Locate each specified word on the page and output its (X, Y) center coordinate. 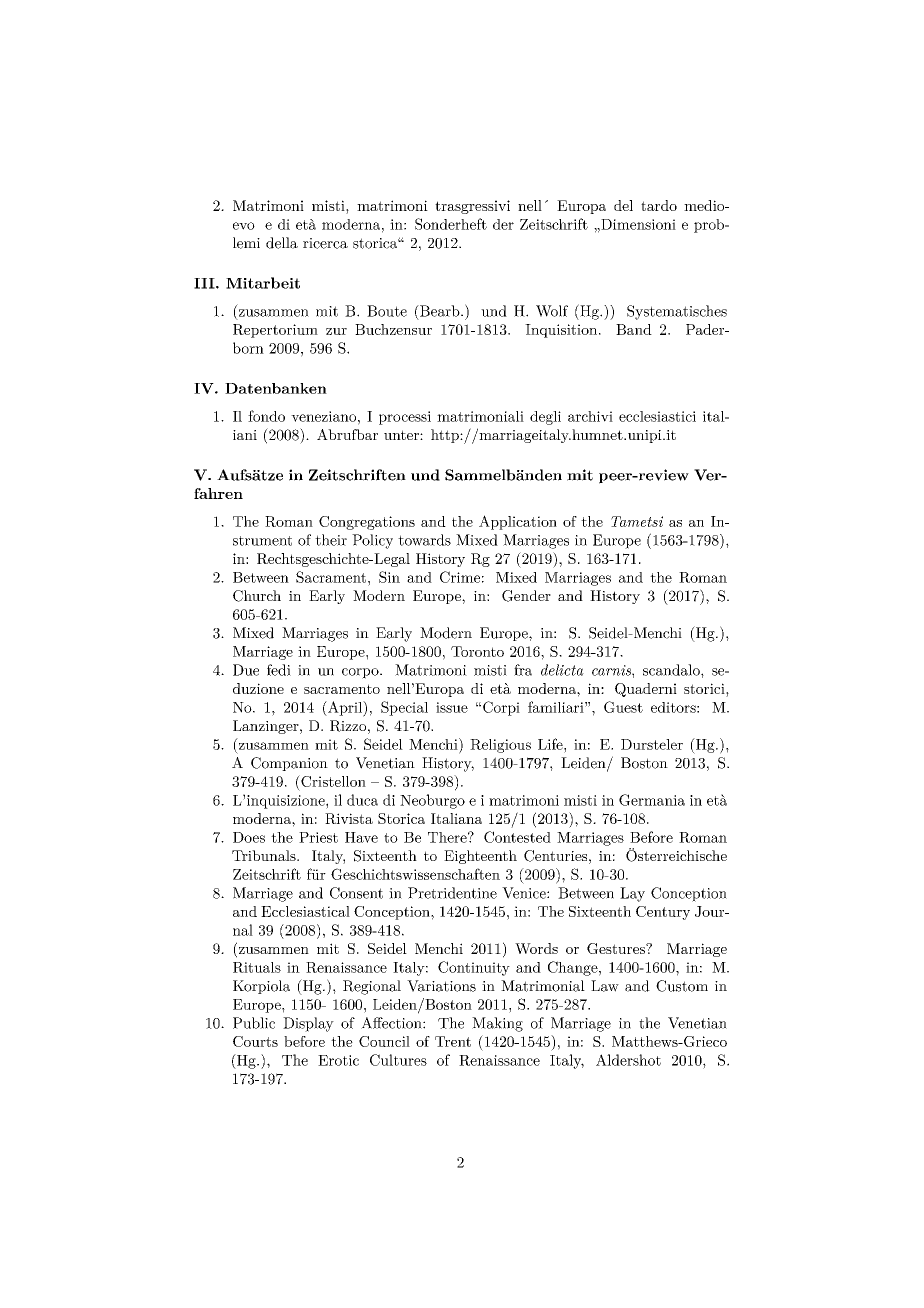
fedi (279, 670)
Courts (255, 1041)
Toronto (477, 651)
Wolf (552, 311)
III (205, 283)
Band (634, 329)
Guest (623, 707)
